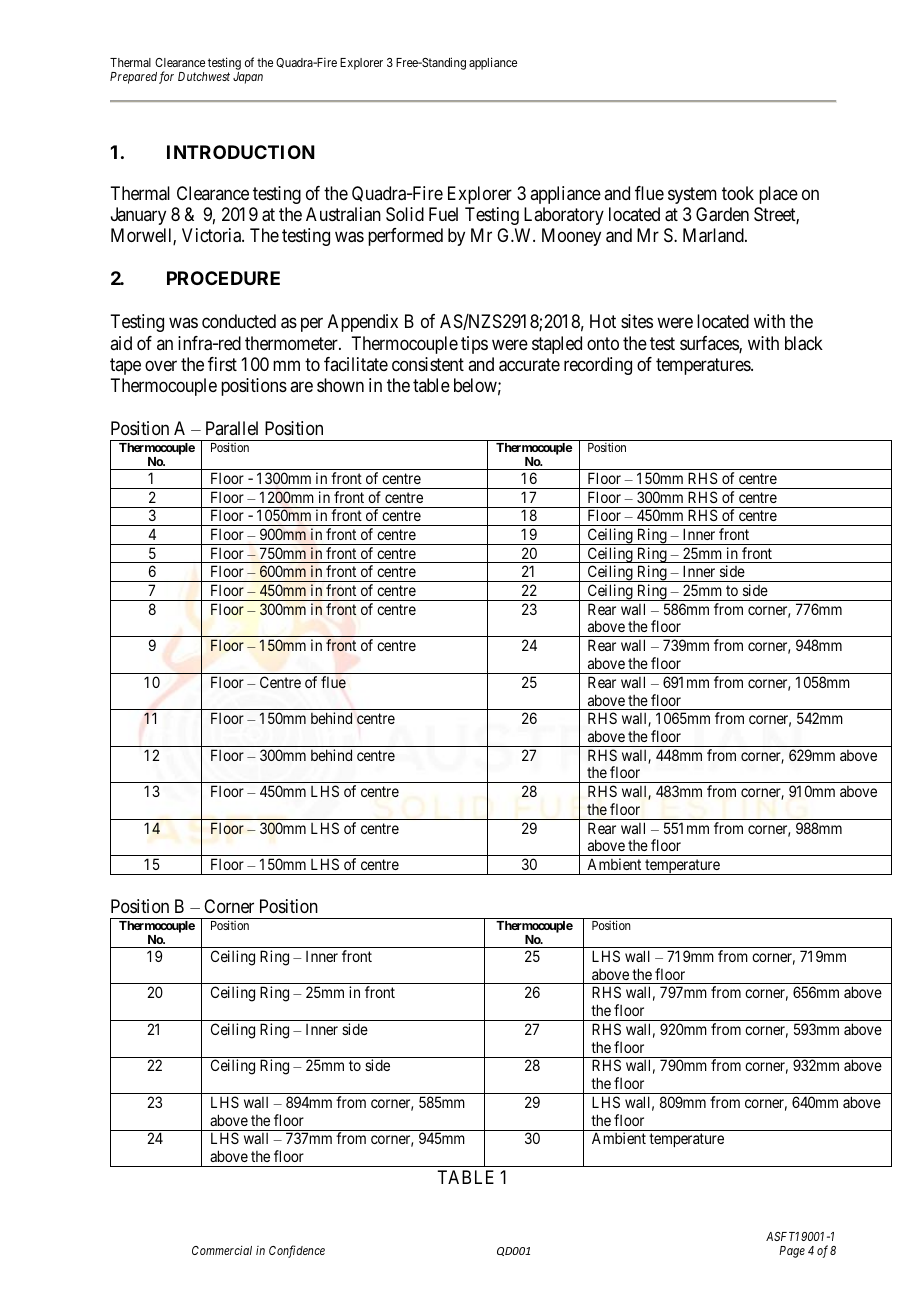 The image size is (924, 1308). What do you see at coordinates (598, 366) in the screenshot?
I see `recording` at bounding box center [598, 366].
